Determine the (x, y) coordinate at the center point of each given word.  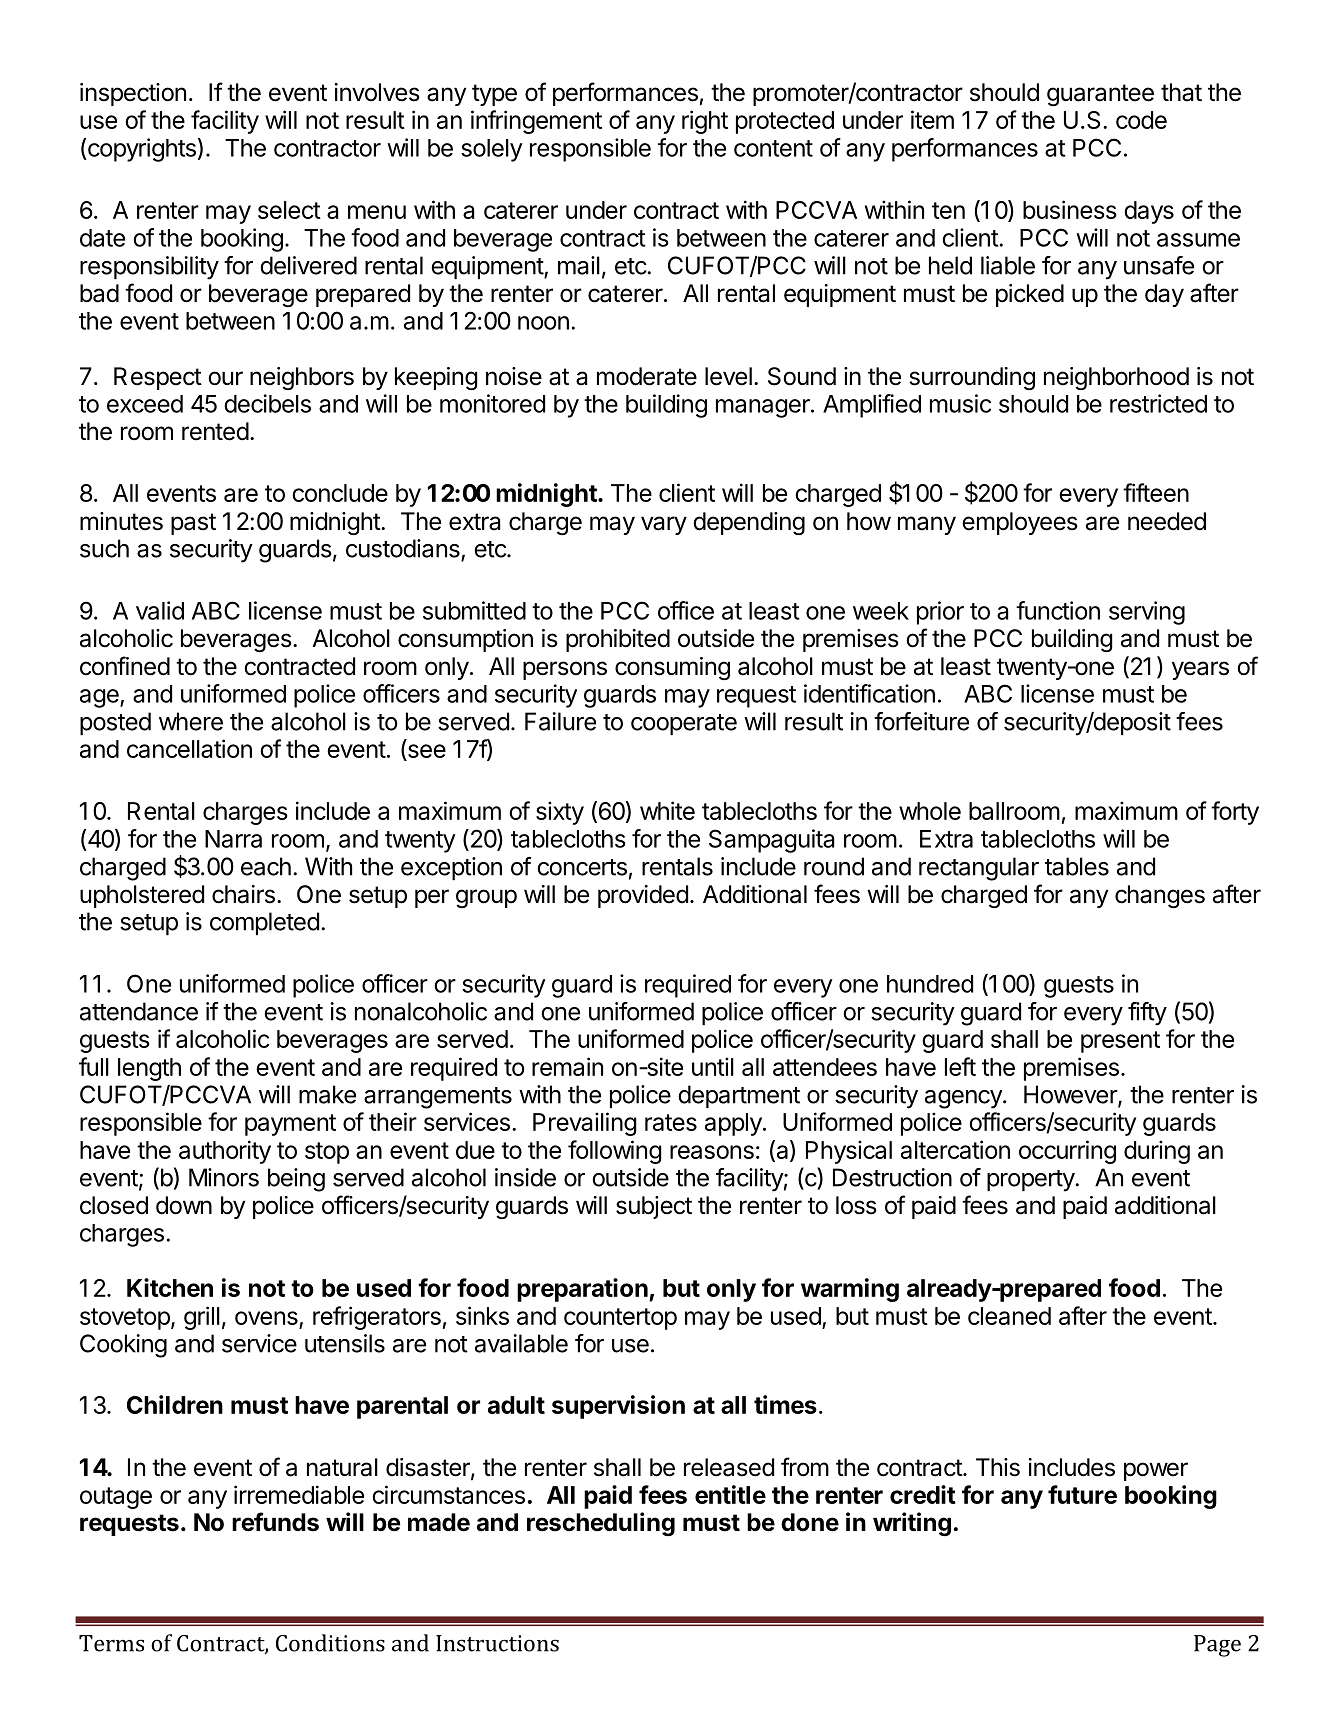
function (1058, 610)
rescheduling (601, 1524)
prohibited (618, 640)
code (1141, 120)
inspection (133, 94)
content (773, 148)
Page (1217, 1646)
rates (671, 1122)
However (1071, 1095)
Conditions (330, 1643)
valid (160, 610)
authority (225, 1152)
